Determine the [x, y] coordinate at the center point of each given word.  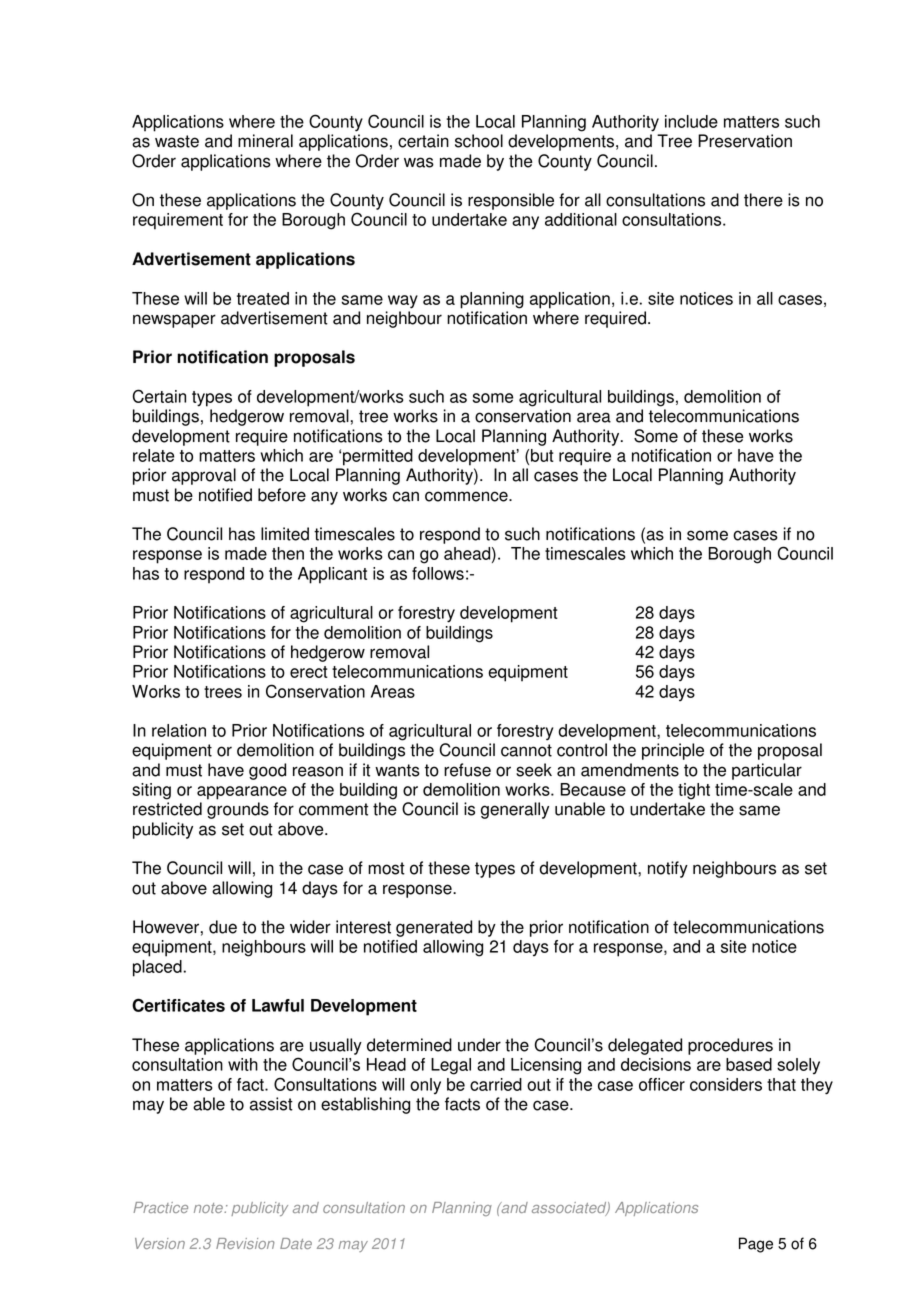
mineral [265, 141]
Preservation [745, 141]
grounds [238, 810]
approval [204, 476]
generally [515, 810]
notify [668, 869]
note [209, 1208]
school [479, 141]
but [542, 455]
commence [467, 496]
